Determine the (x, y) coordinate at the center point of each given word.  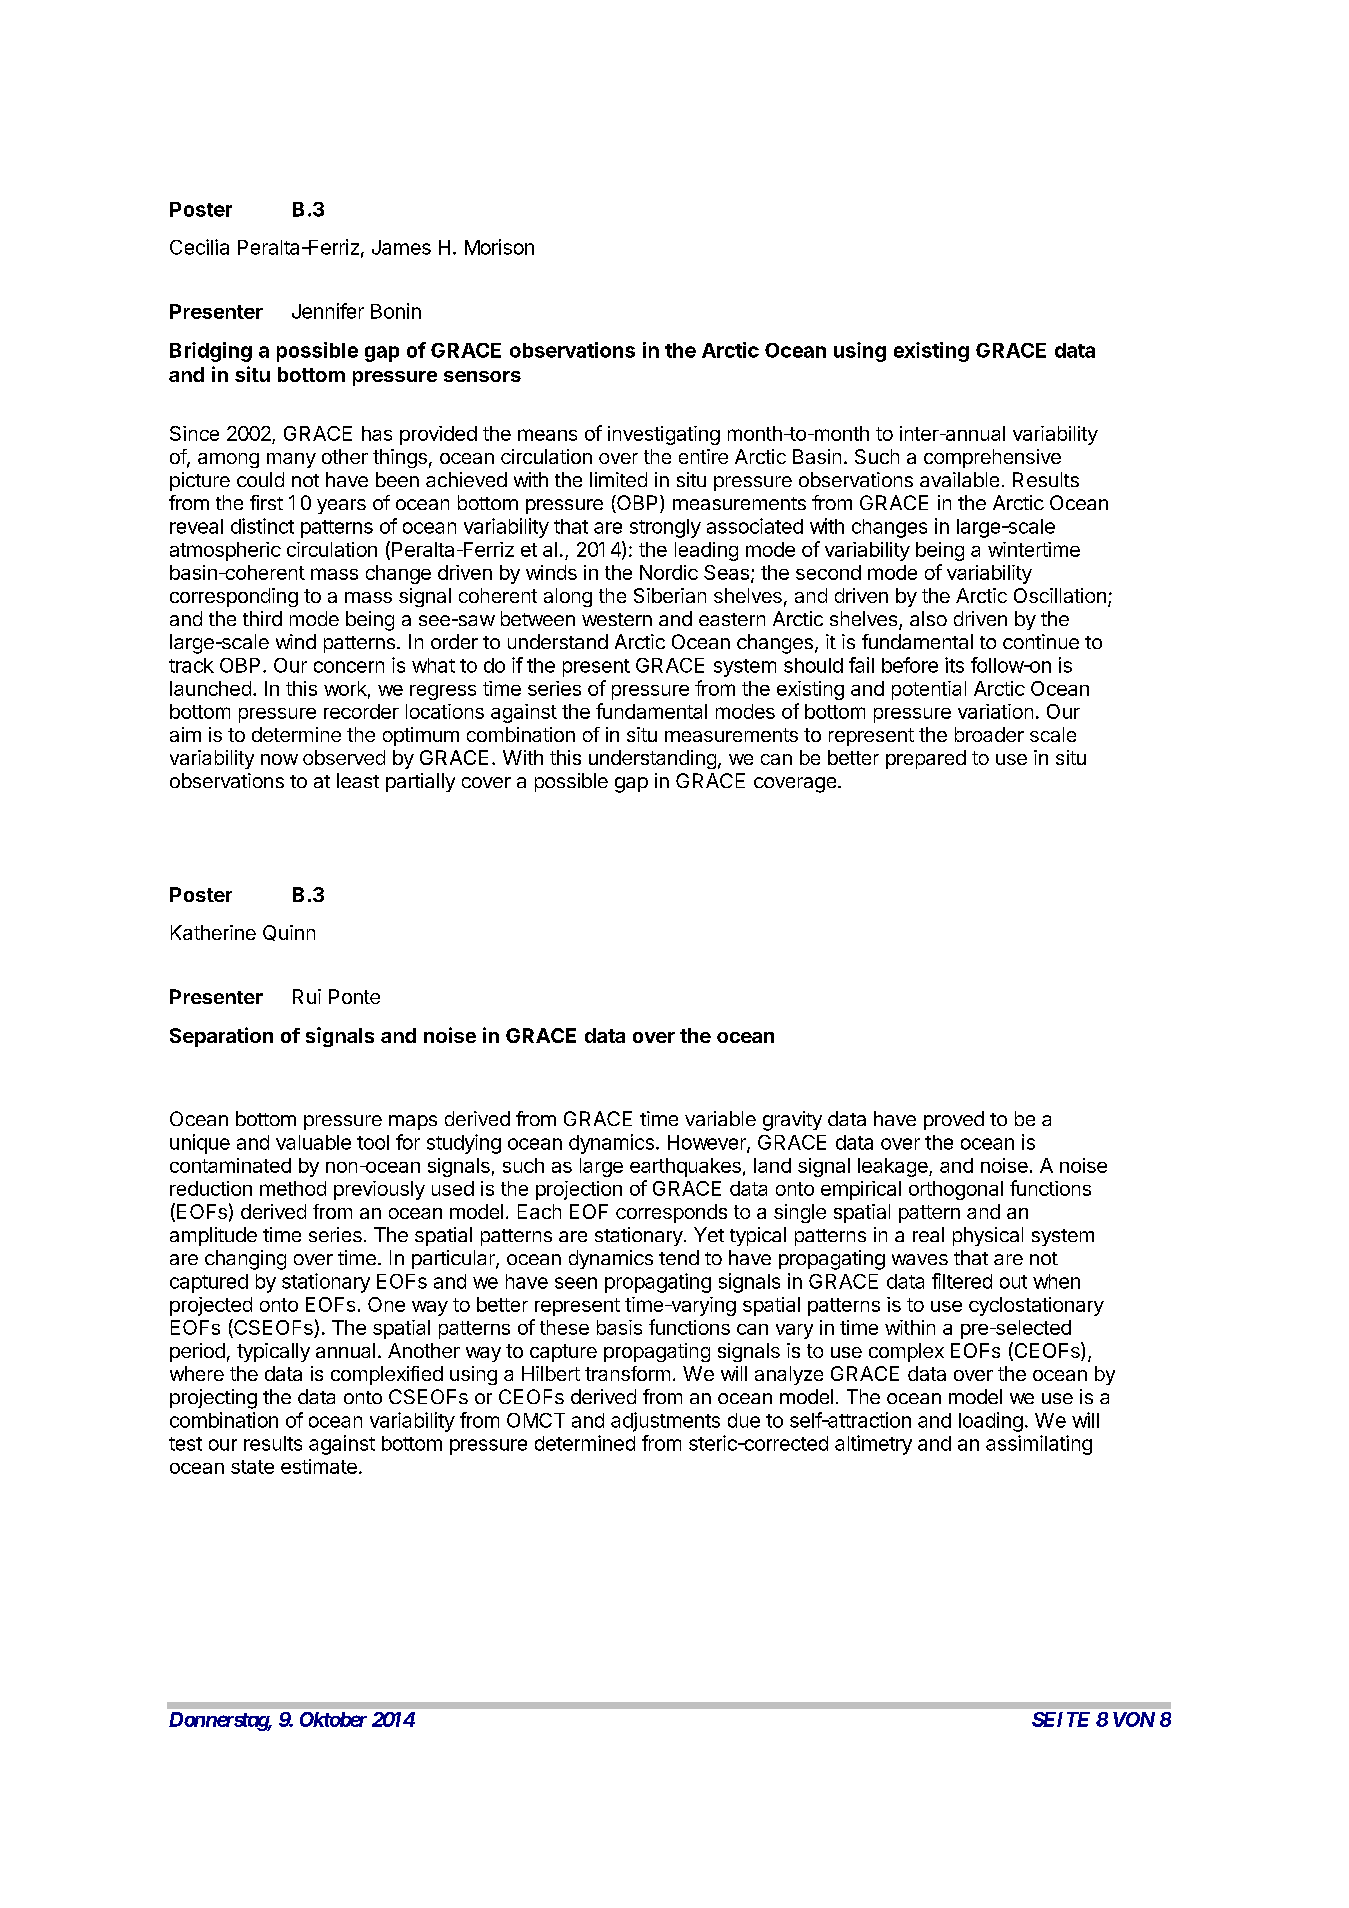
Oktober (333, 1719)
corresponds (671, 1213)
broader (989, 734)
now (279, 759)
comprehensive (992, 458)
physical (988, 1236)
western (617, 619)
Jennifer (328, 311)
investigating (664, 435)
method (293, 1188)
